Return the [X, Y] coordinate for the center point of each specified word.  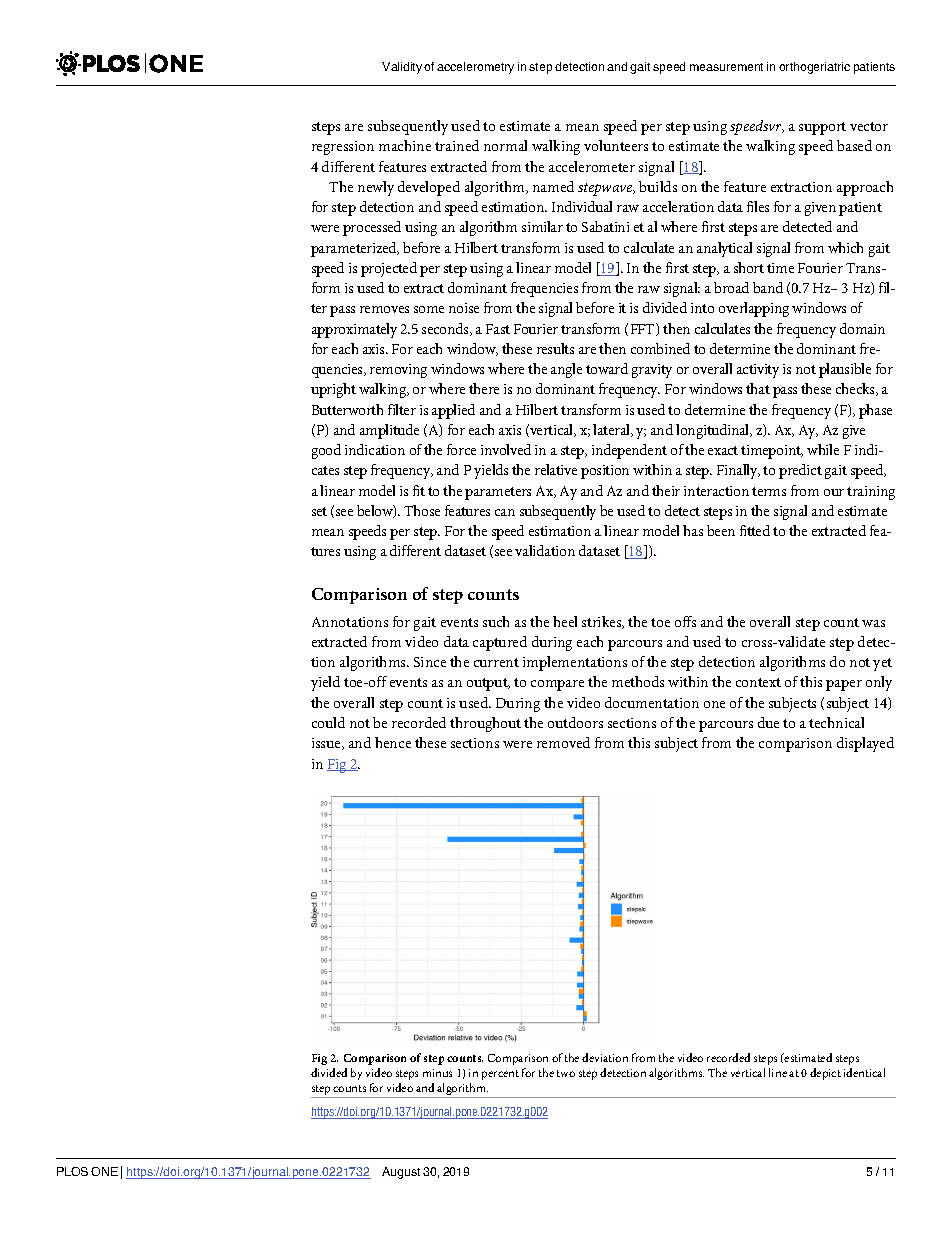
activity [758, 371]
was [873, 623]
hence [393, 742]
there [484, 388]
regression [343, 148]
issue [327, 744]
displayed [865, 744]
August [401, 1173]
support [822, 128]
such [496, 621]
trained [457, 145]
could [328, 722]
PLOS [72, 1171]
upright [333, 390]
